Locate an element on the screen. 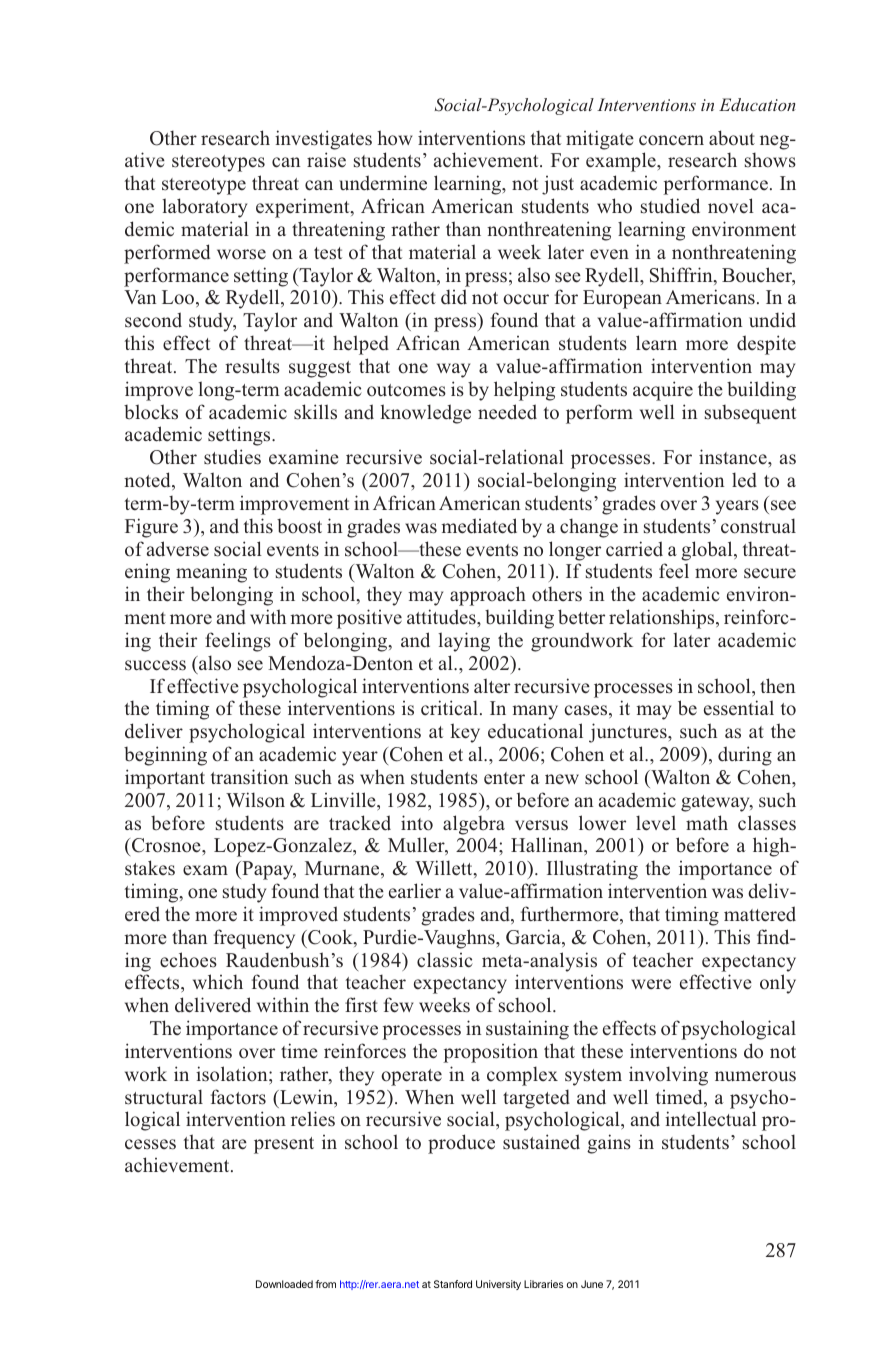 Image resolution: width=896 pixels, height=1345 pixels. critical is located at coordinates (449, 708).
